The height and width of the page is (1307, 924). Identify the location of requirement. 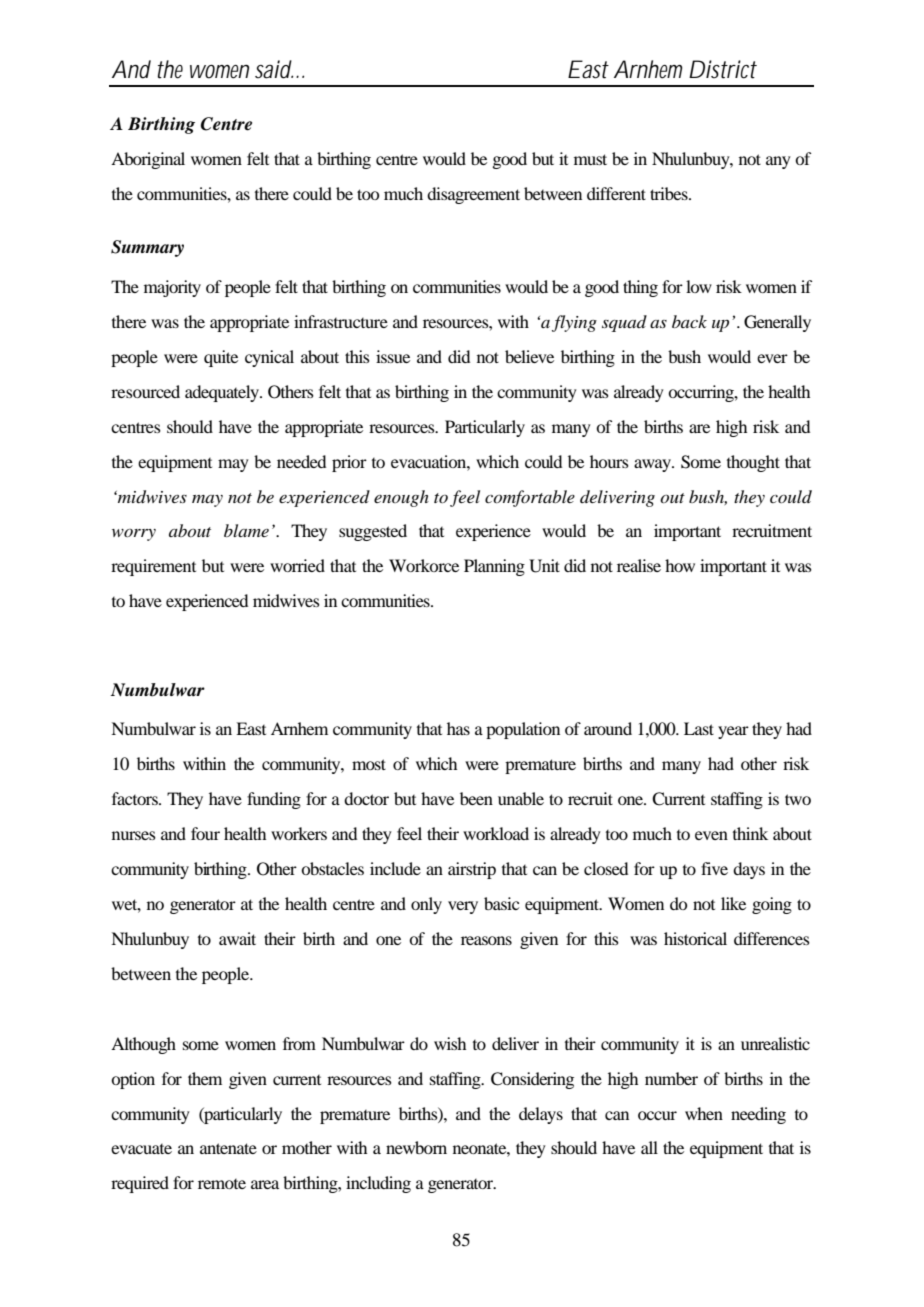
(153, 567).
